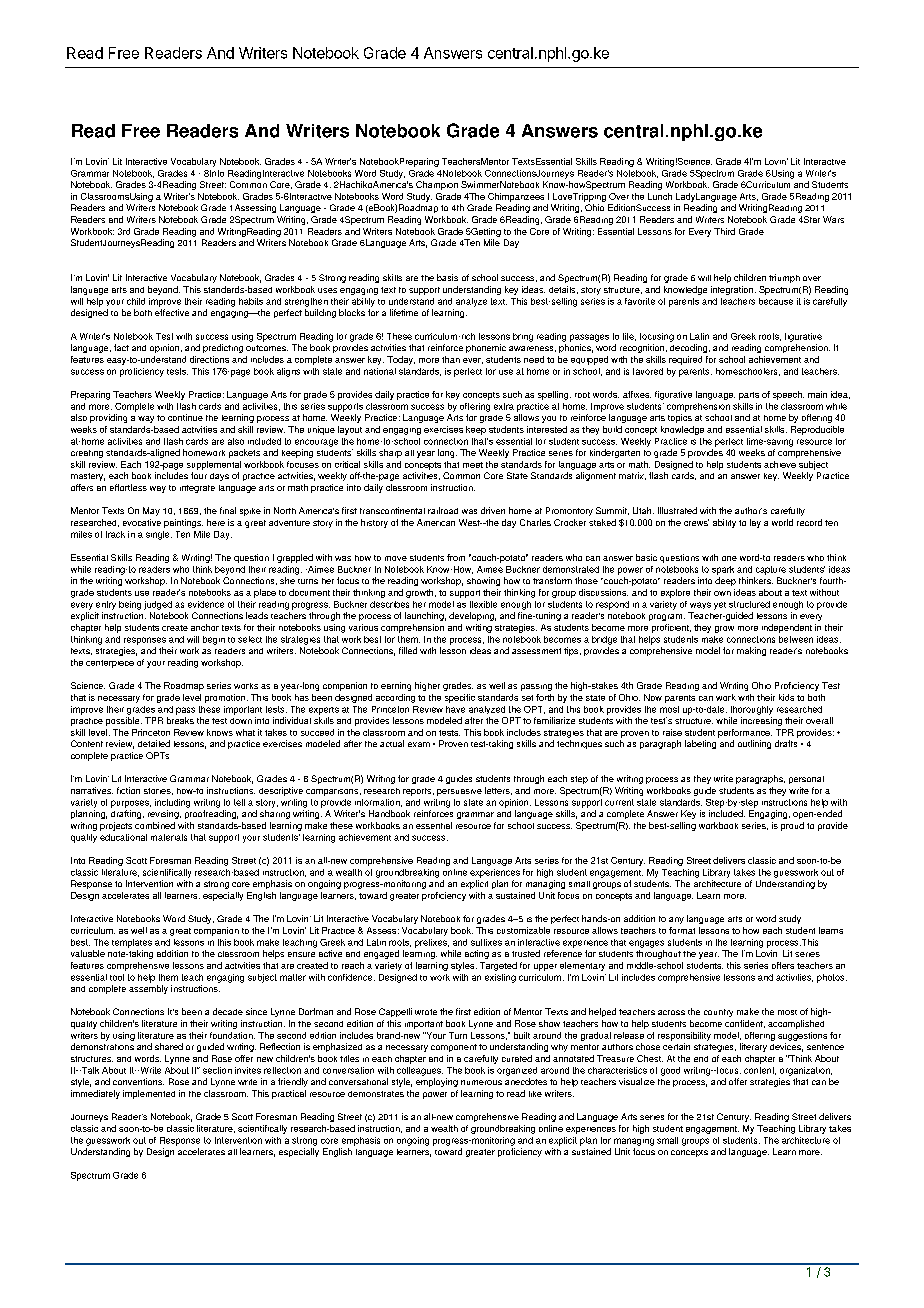  Describe the element at coordinates (723, 570) in the screenshot. I see `spark` at that location.
